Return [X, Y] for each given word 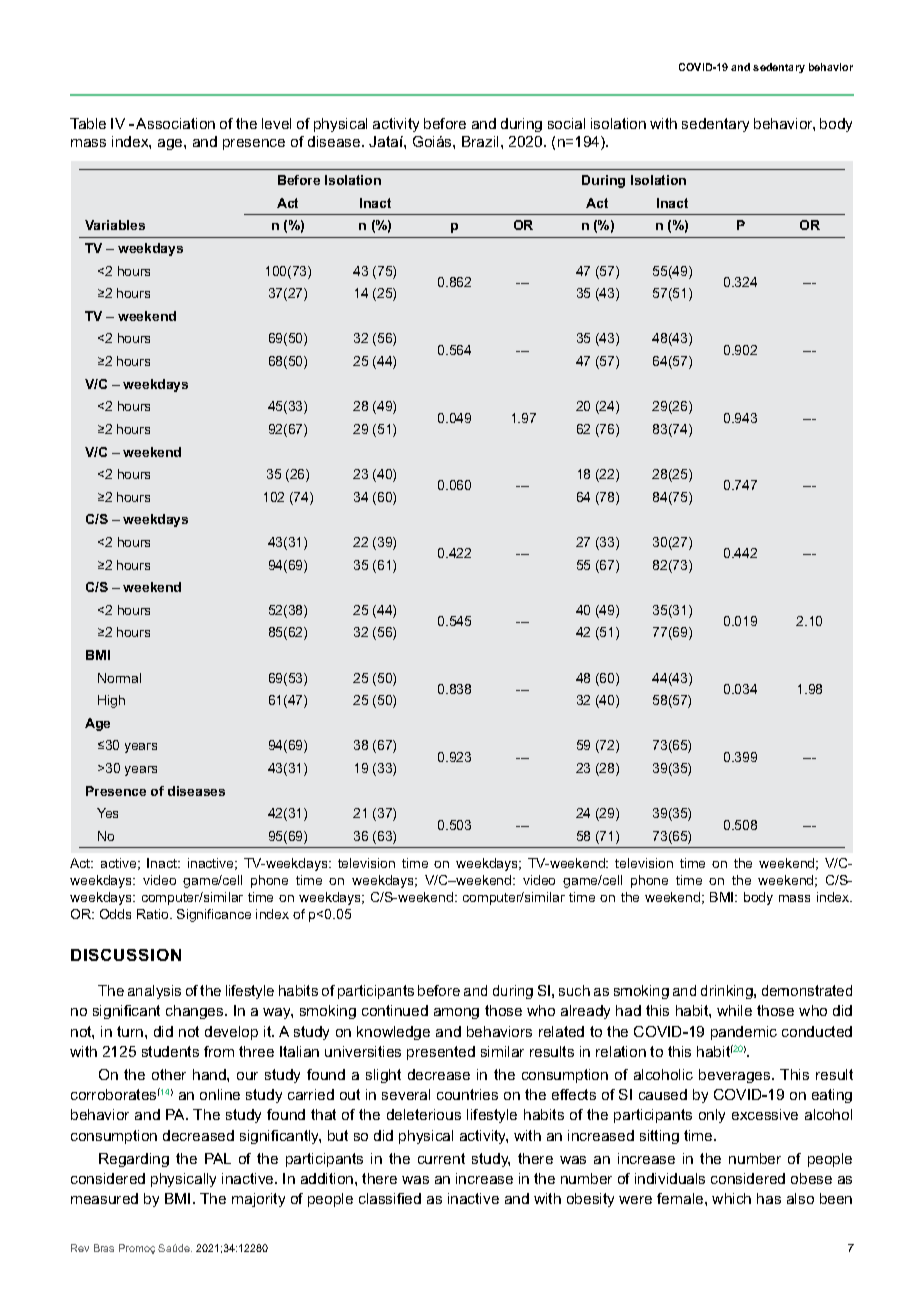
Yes [107, 813]
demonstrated [807, 990]
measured [104, 1198]
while [734, 1010]
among [456, 1013]
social [566, 123]
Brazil [480, 141]
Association [175, 123]
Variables [115, 225]
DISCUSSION [126, 955]
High [111, 701]
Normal [119, 678]
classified [390, 1198]
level [276, 123]
